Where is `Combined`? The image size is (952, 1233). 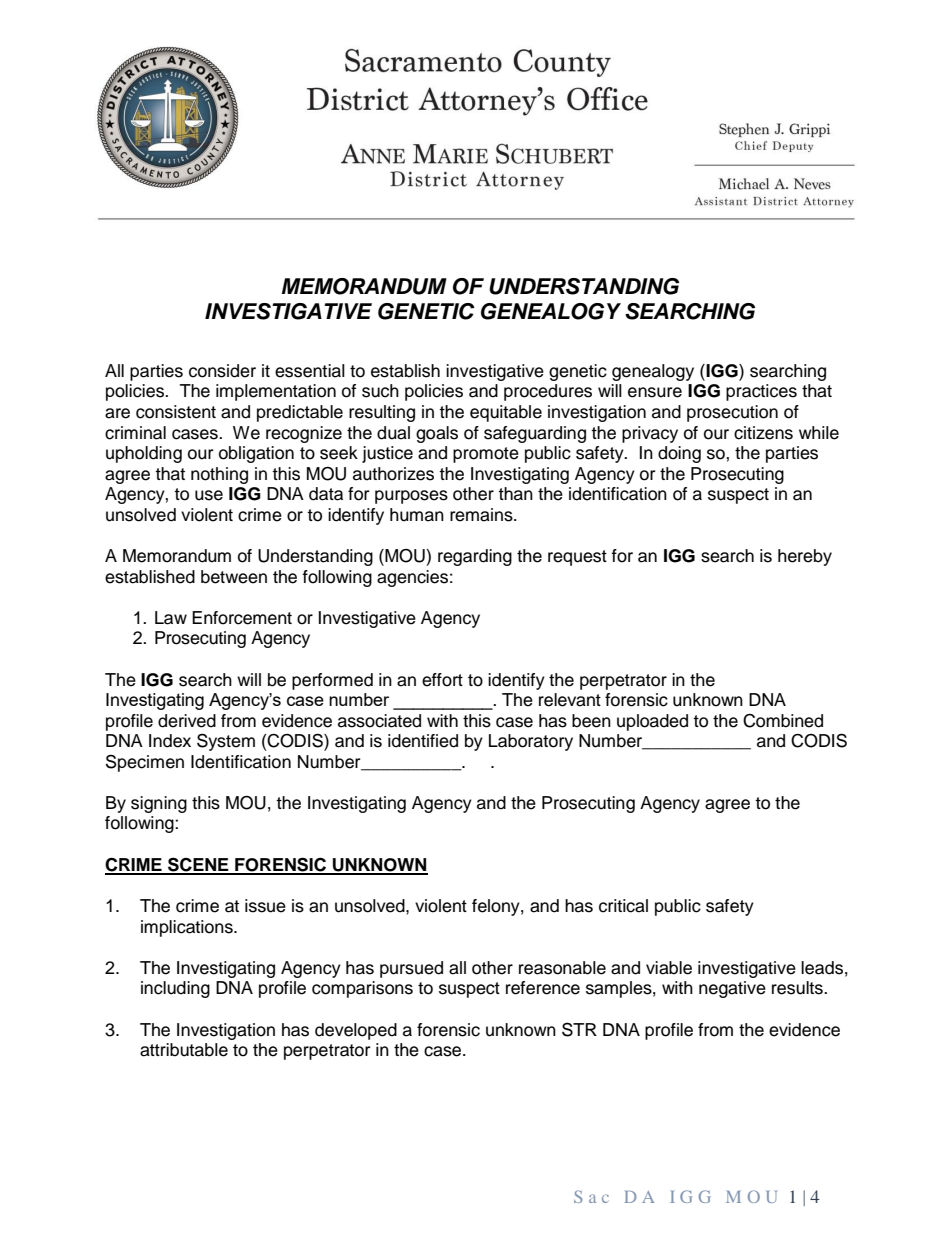 Combined is located at coordinates (783, 721).
